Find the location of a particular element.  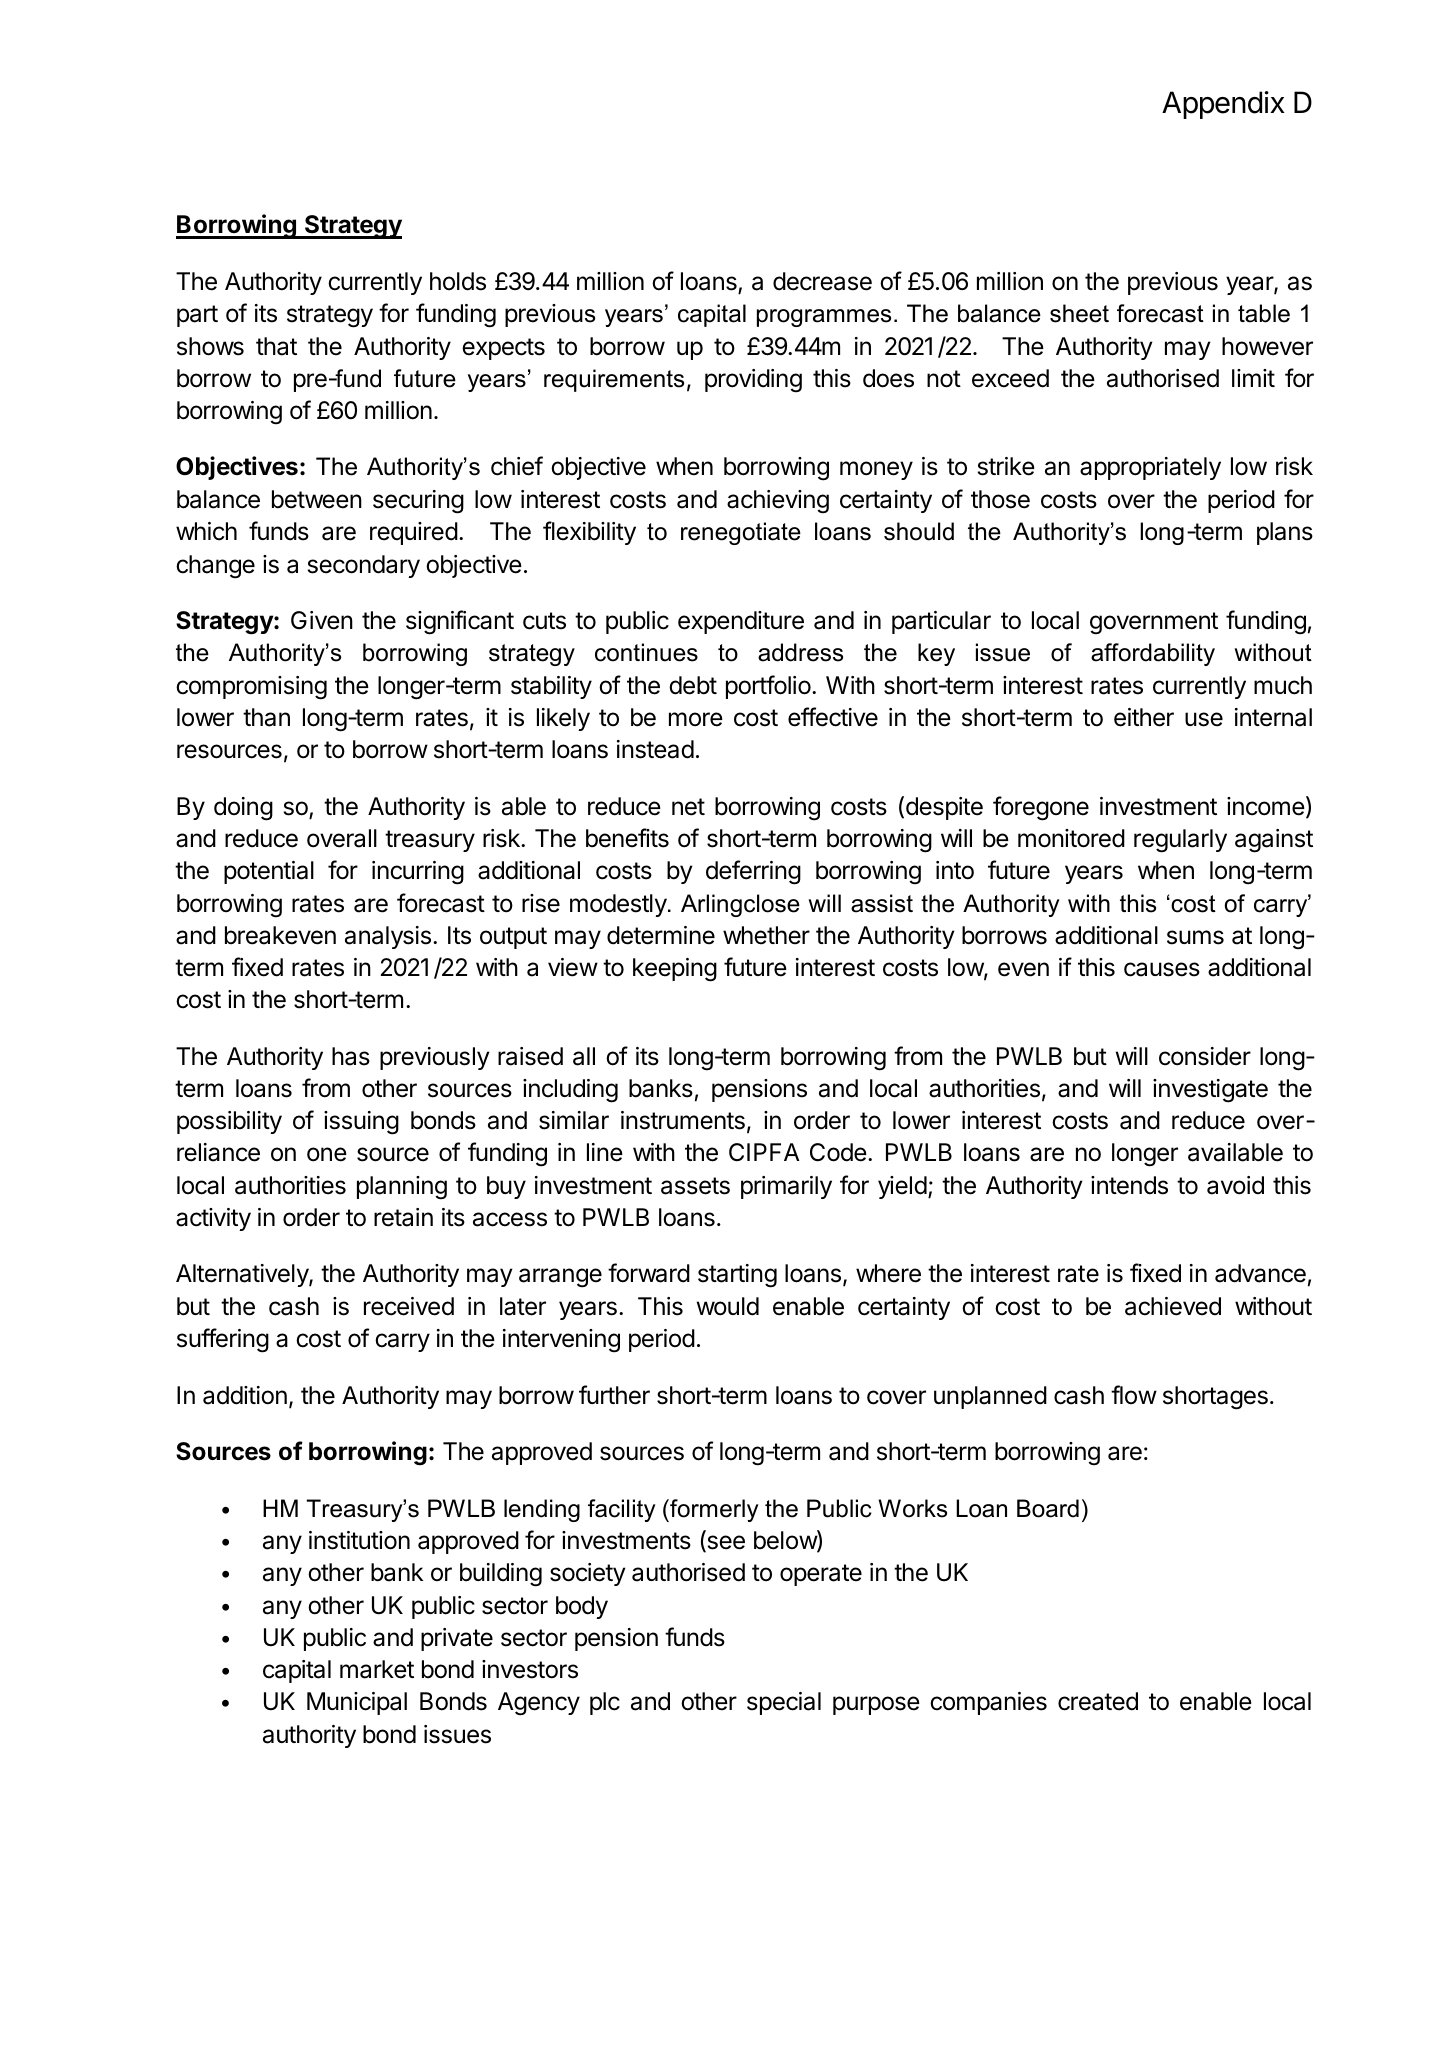

decrease is located at coordinates (822, 281).
